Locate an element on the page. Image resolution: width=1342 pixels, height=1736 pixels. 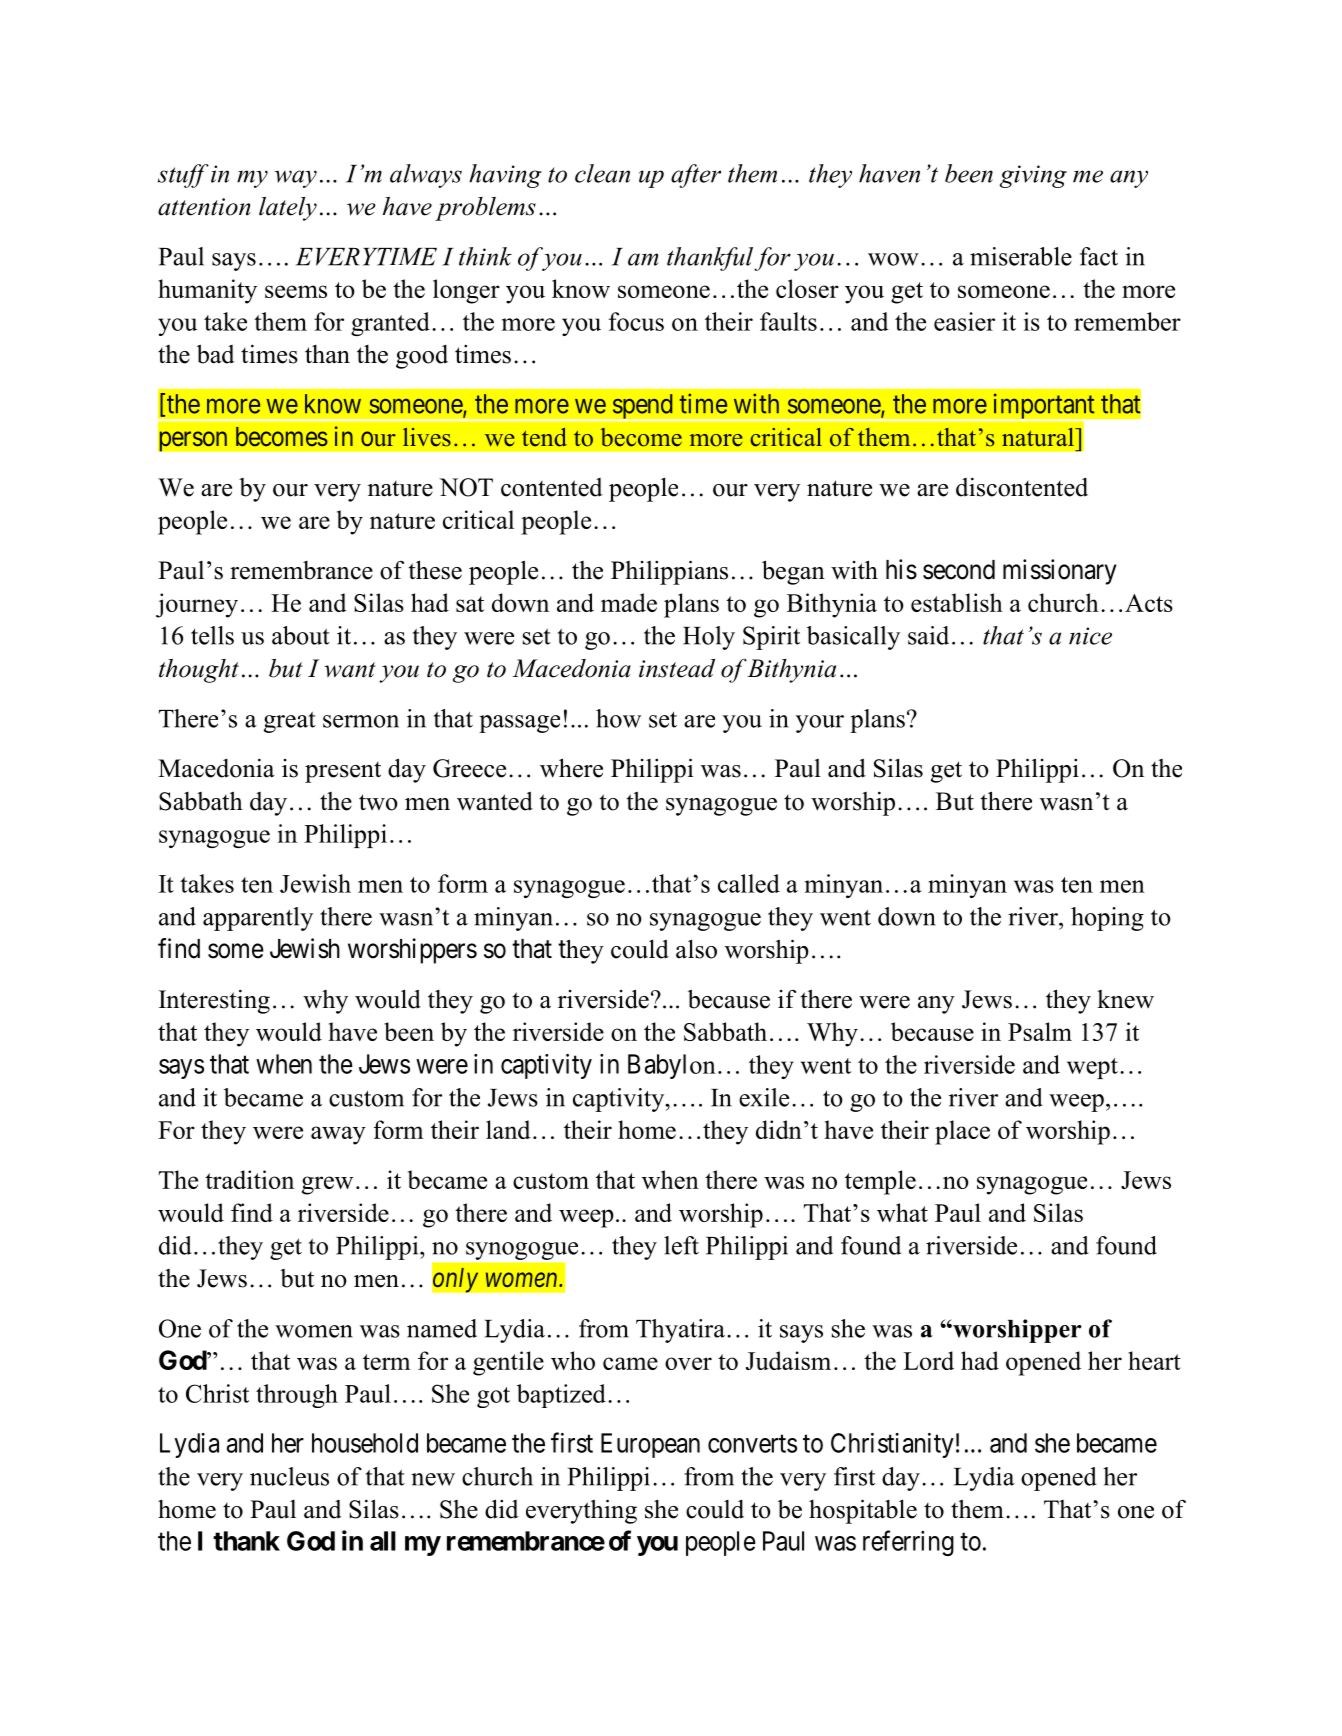
lately is located at coordinates (288, 209).
